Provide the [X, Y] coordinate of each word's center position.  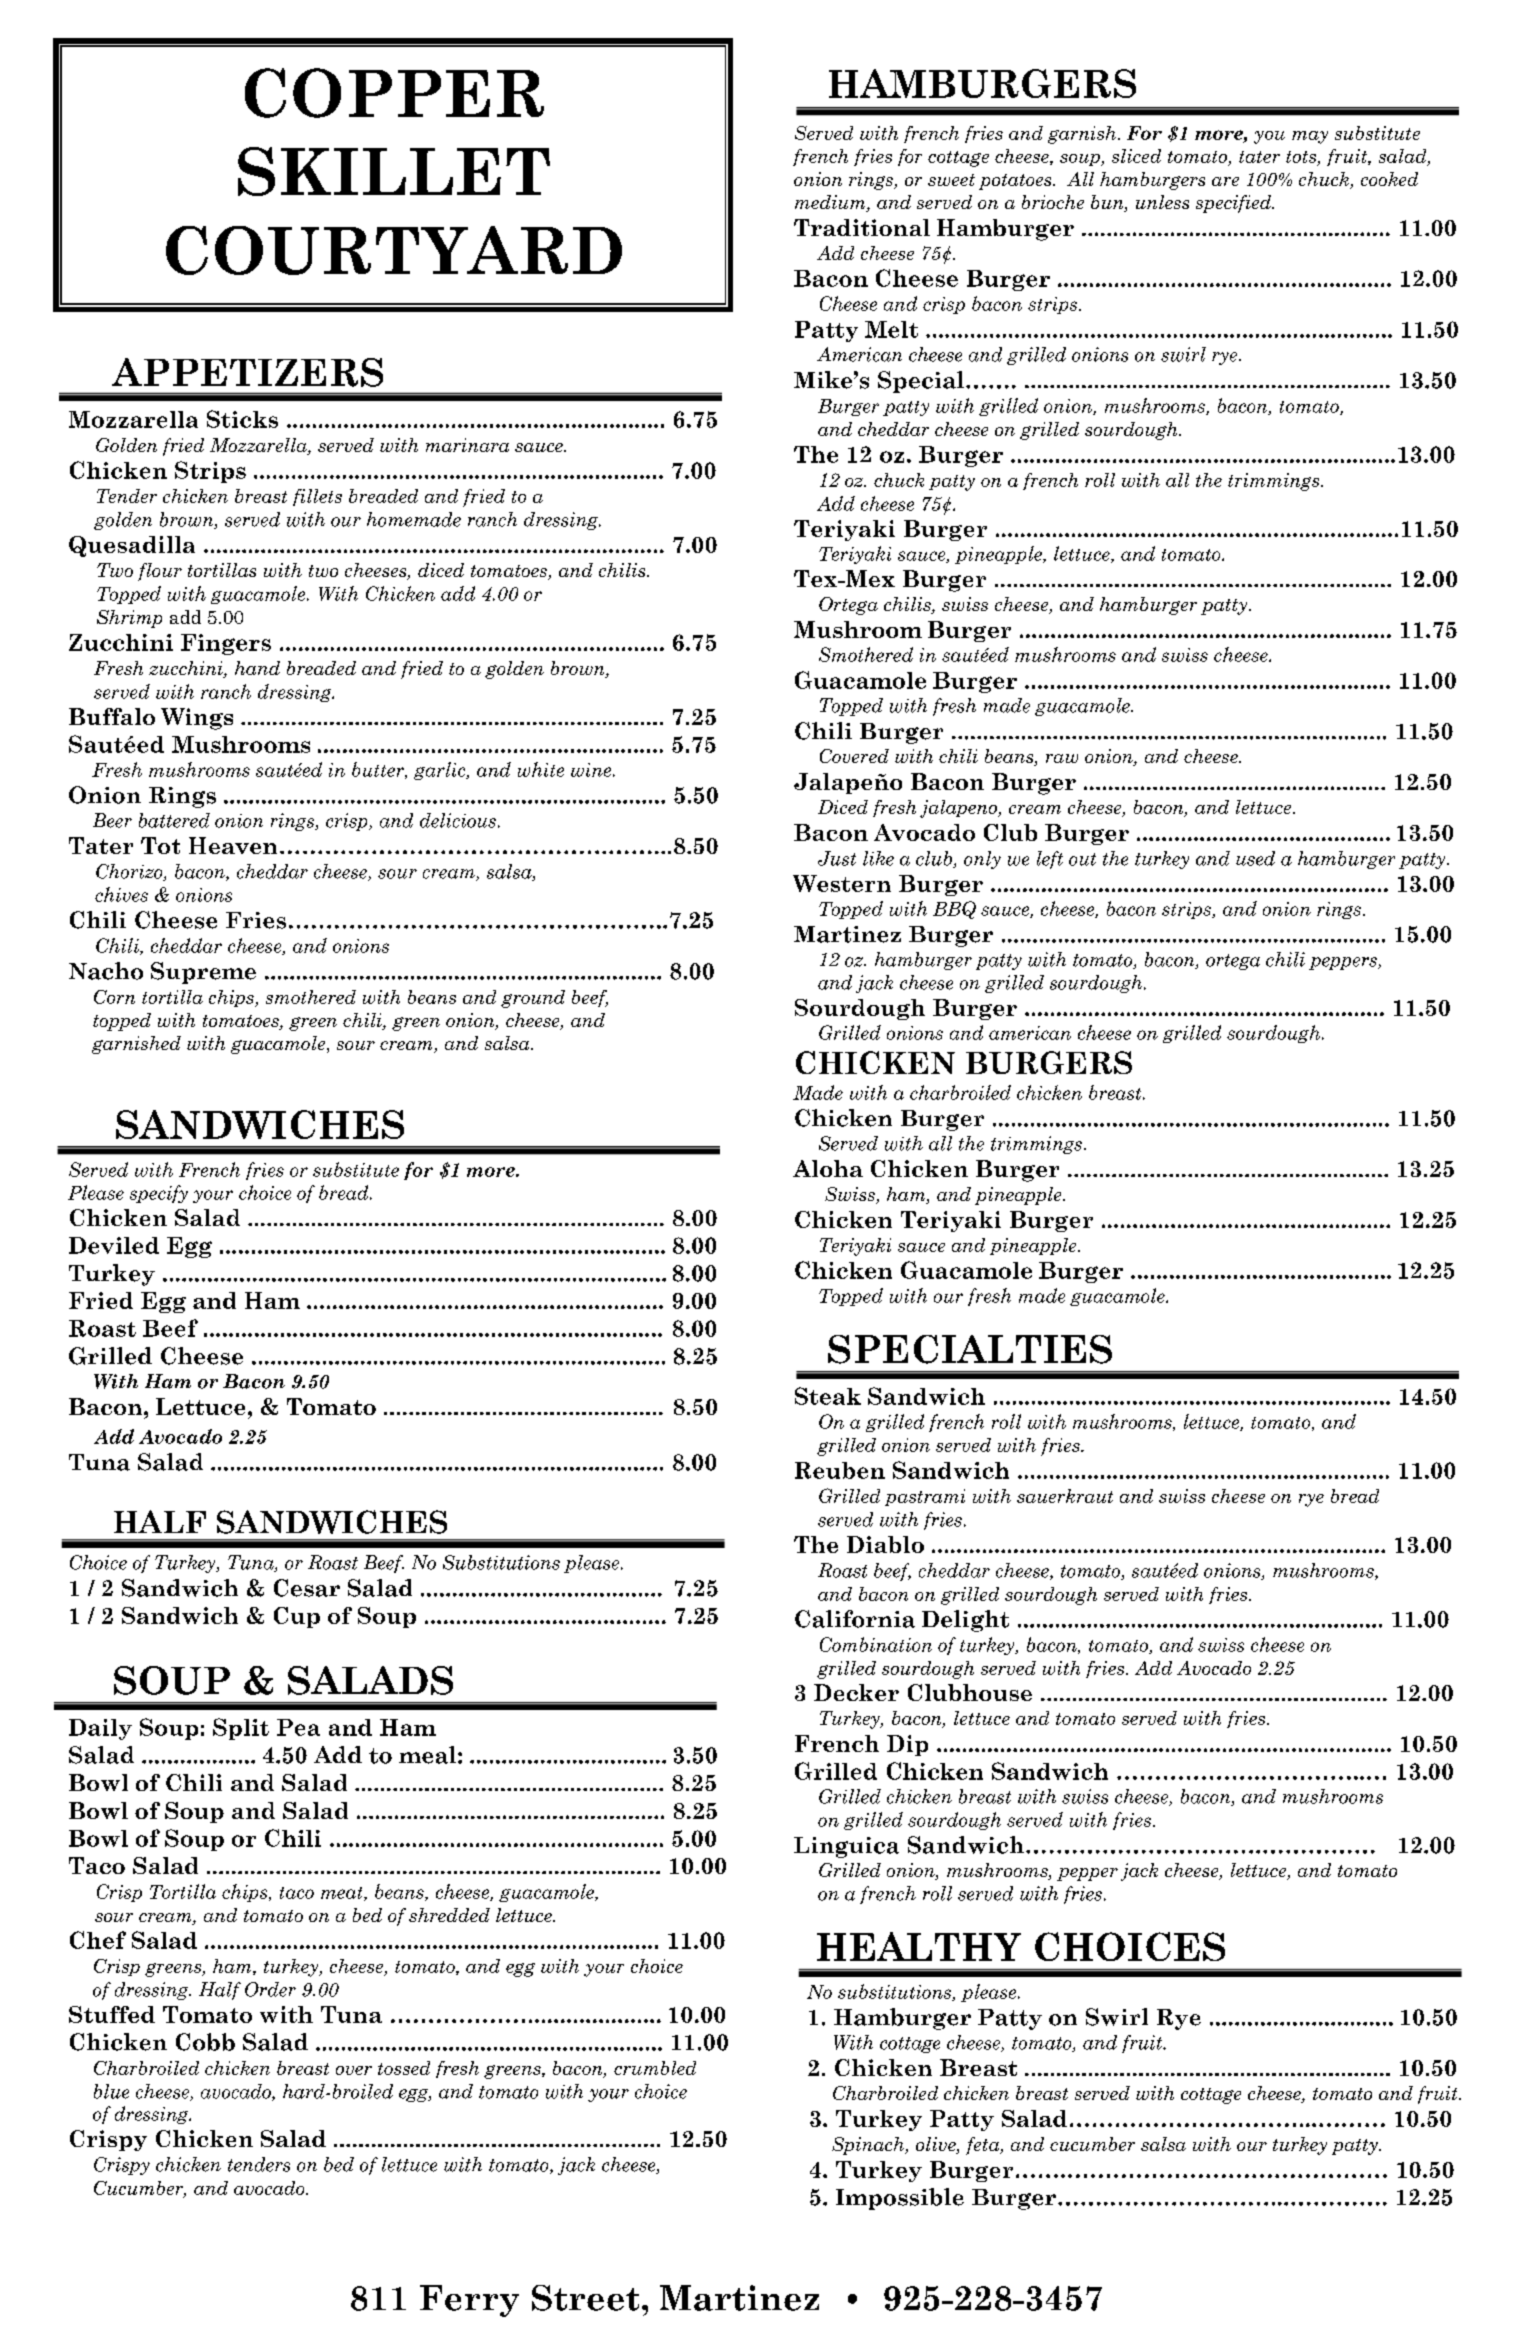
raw [1062, 758]
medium [831, 203]
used [1255, 858]
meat [343, 1894]
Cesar [307, 1588]
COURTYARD [394, 250]
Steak [828, 1396]
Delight [965, 1621]
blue [111, 2091]
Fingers [226, 644]
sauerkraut [1065, 1496]
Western [842, 883]
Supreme [203, 973]
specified [1235, 204]
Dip [907, 1745]
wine [591, 770]
